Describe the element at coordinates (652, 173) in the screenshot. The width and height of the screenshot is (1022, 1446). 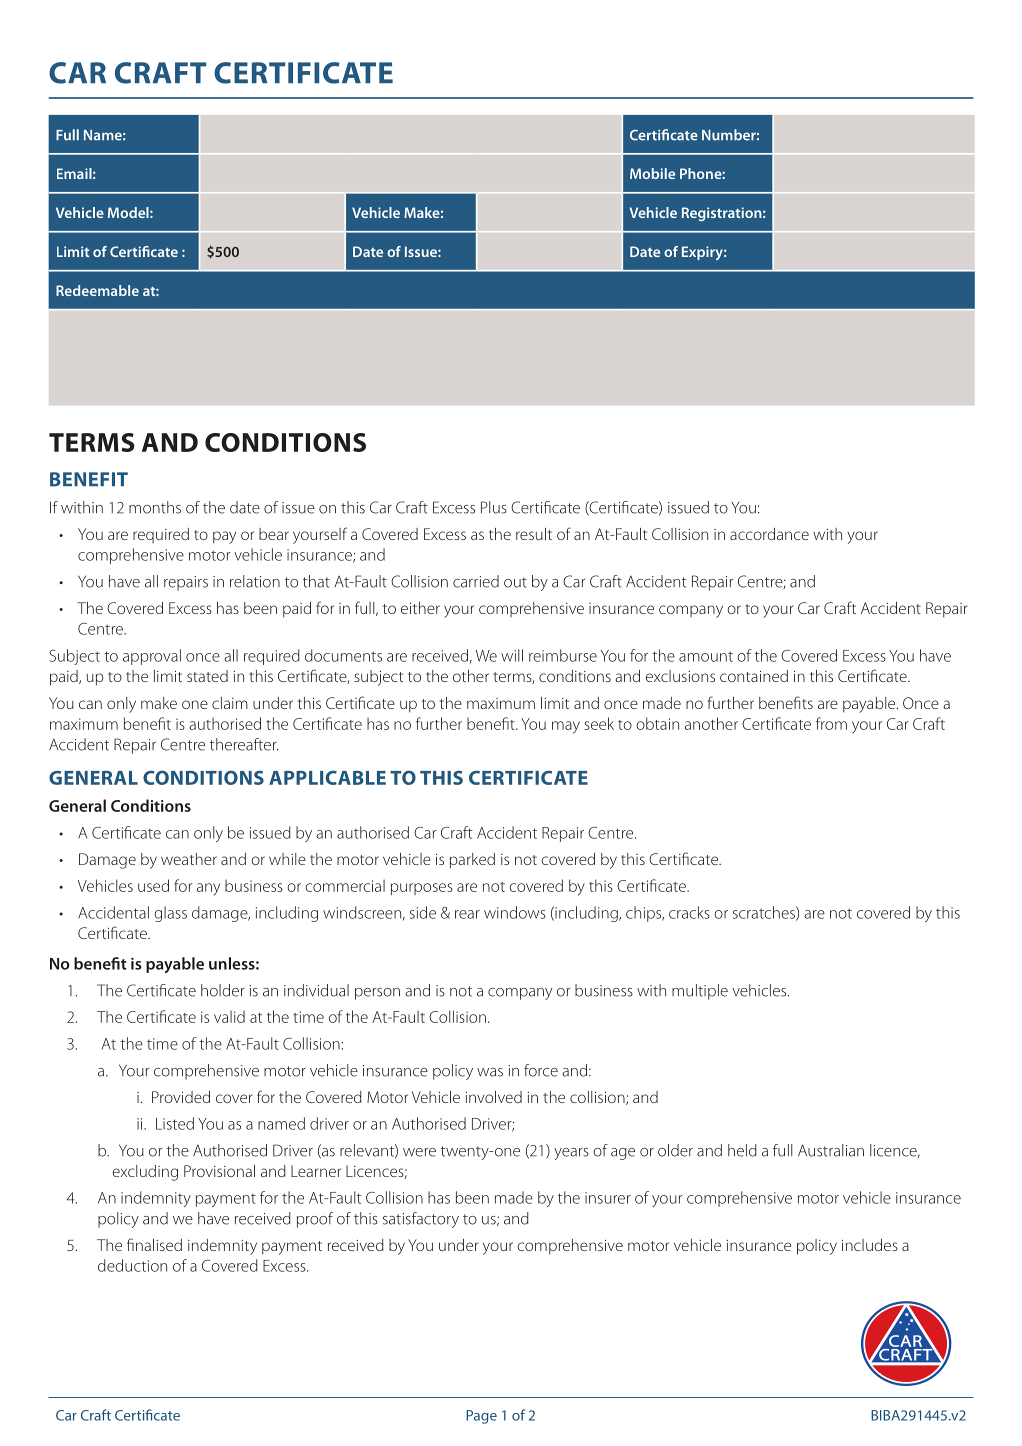
I see `Mobile` at that location.
